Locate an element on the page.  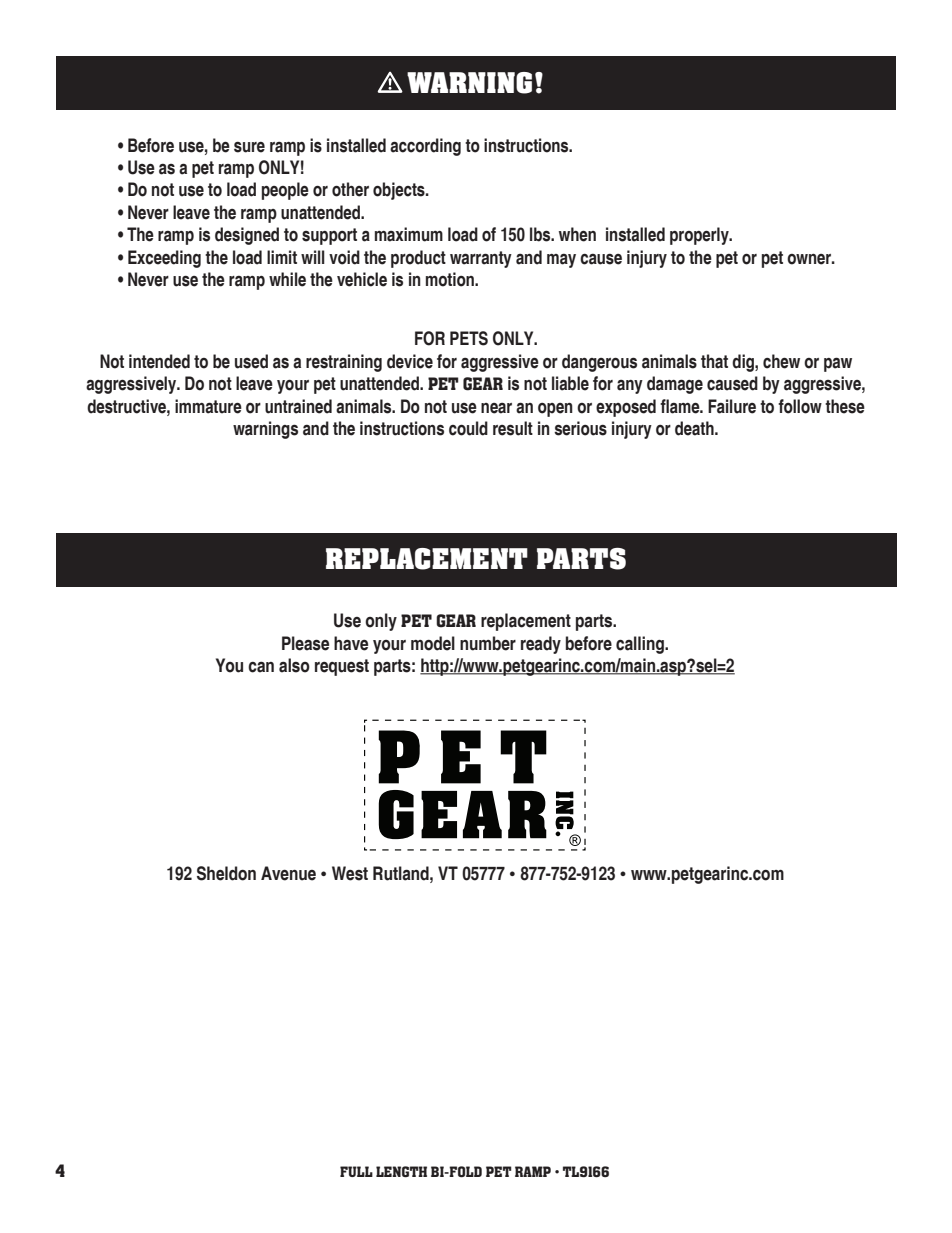
according is located at coordinates (425, 147).
